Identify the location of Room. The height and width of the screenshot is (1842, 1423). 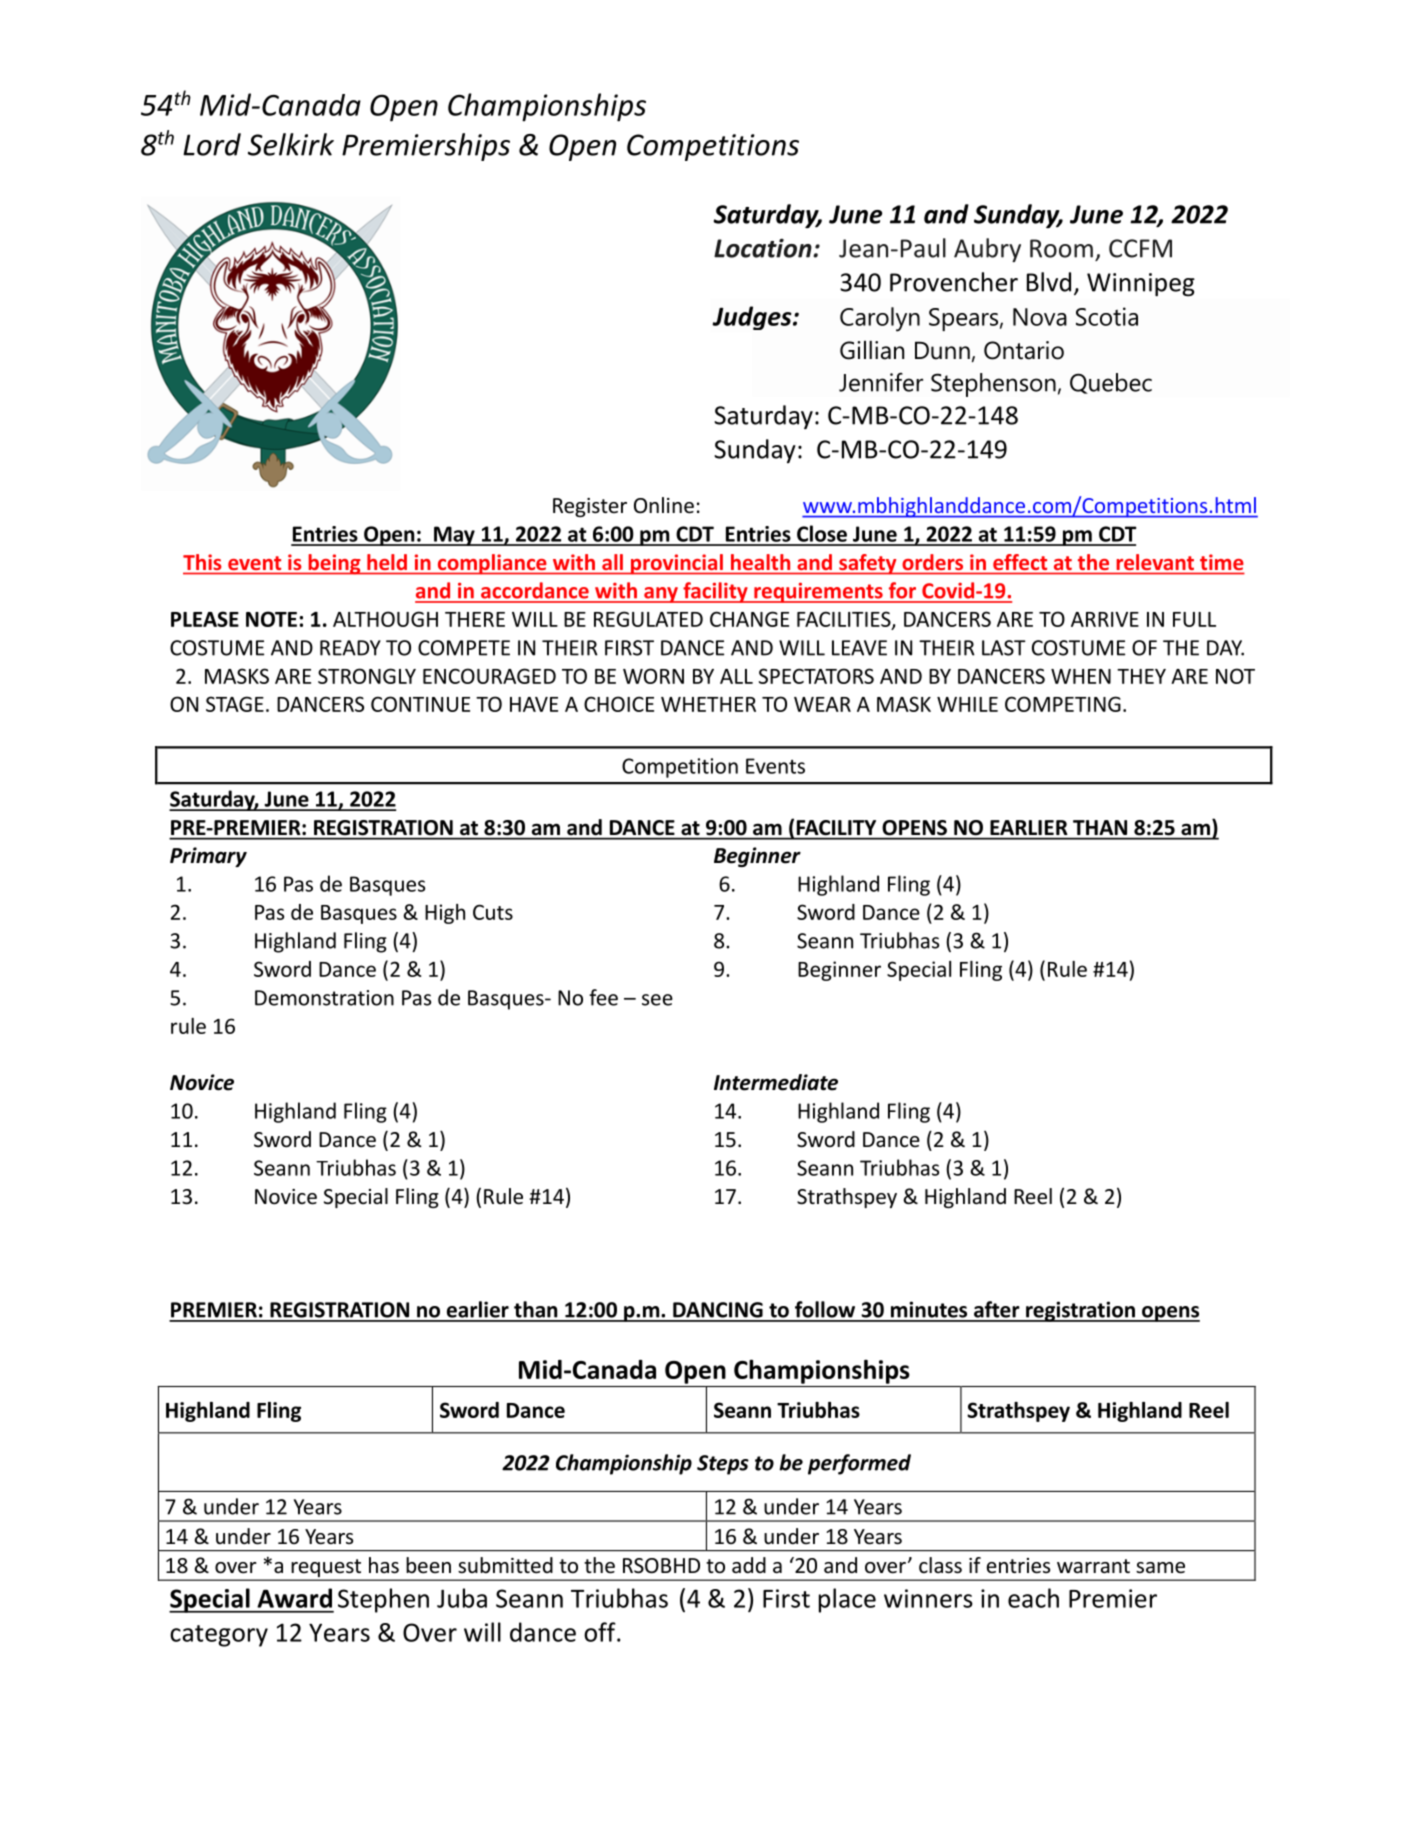
(1061, 248).
